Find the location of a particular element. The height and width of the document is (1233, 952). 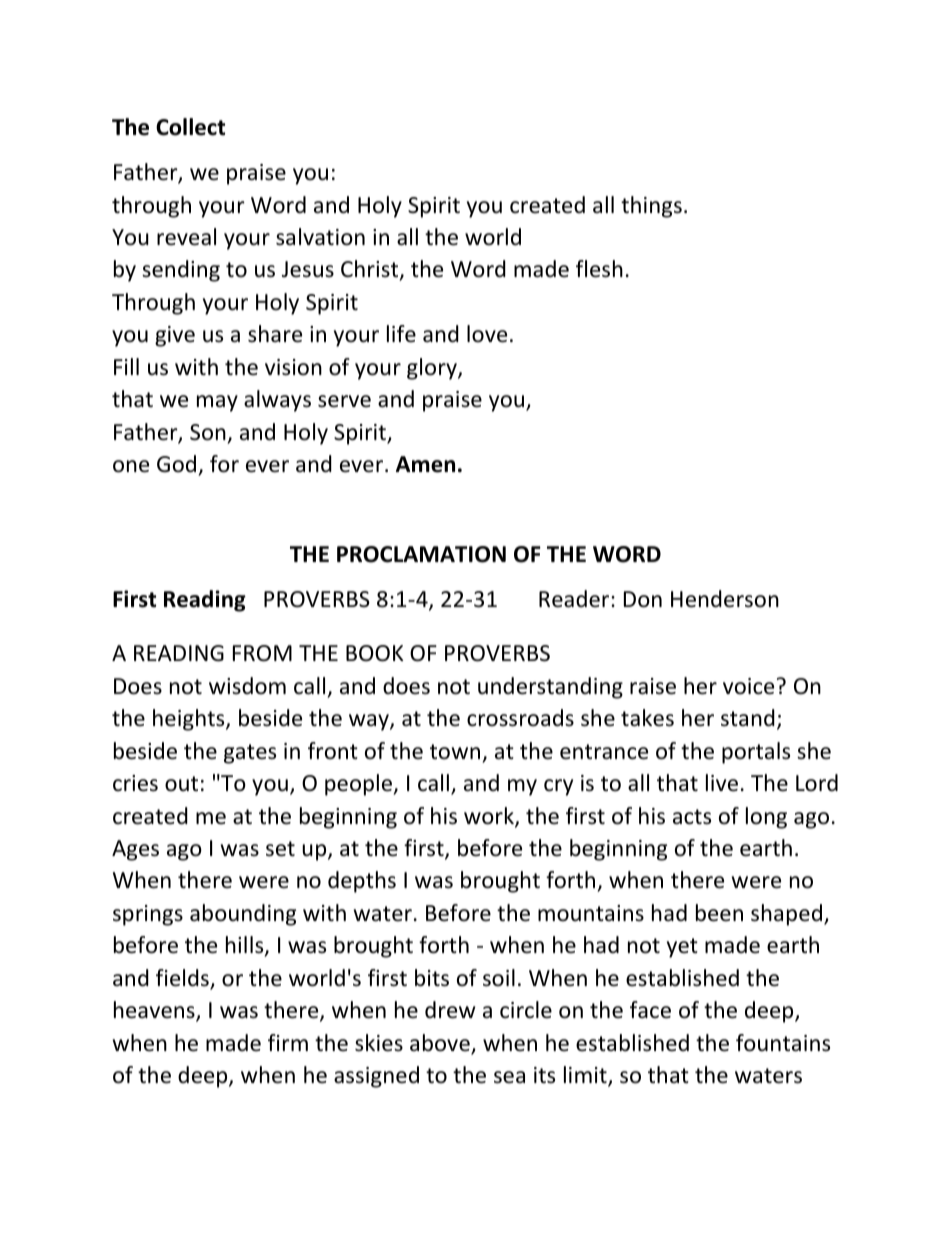

Collect is located at coordinates (190, 127).
